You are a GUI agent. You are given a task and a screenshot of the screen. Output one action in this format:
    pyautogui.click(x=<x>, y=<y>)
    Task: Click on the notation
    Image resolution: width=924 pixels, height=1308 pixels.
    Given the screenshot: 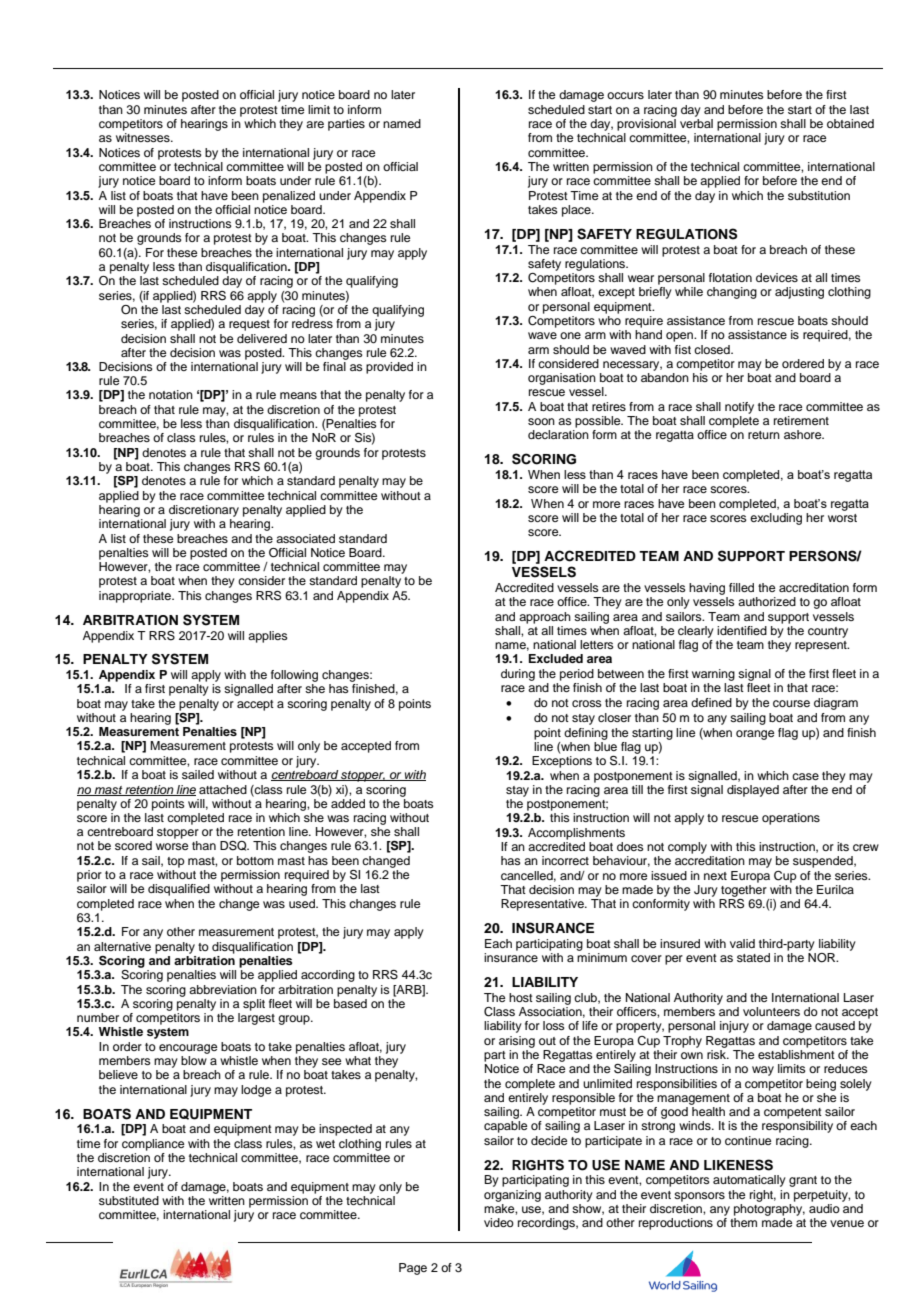 What is the action you would take?
    pyautogui.click(x=171, y=394)
